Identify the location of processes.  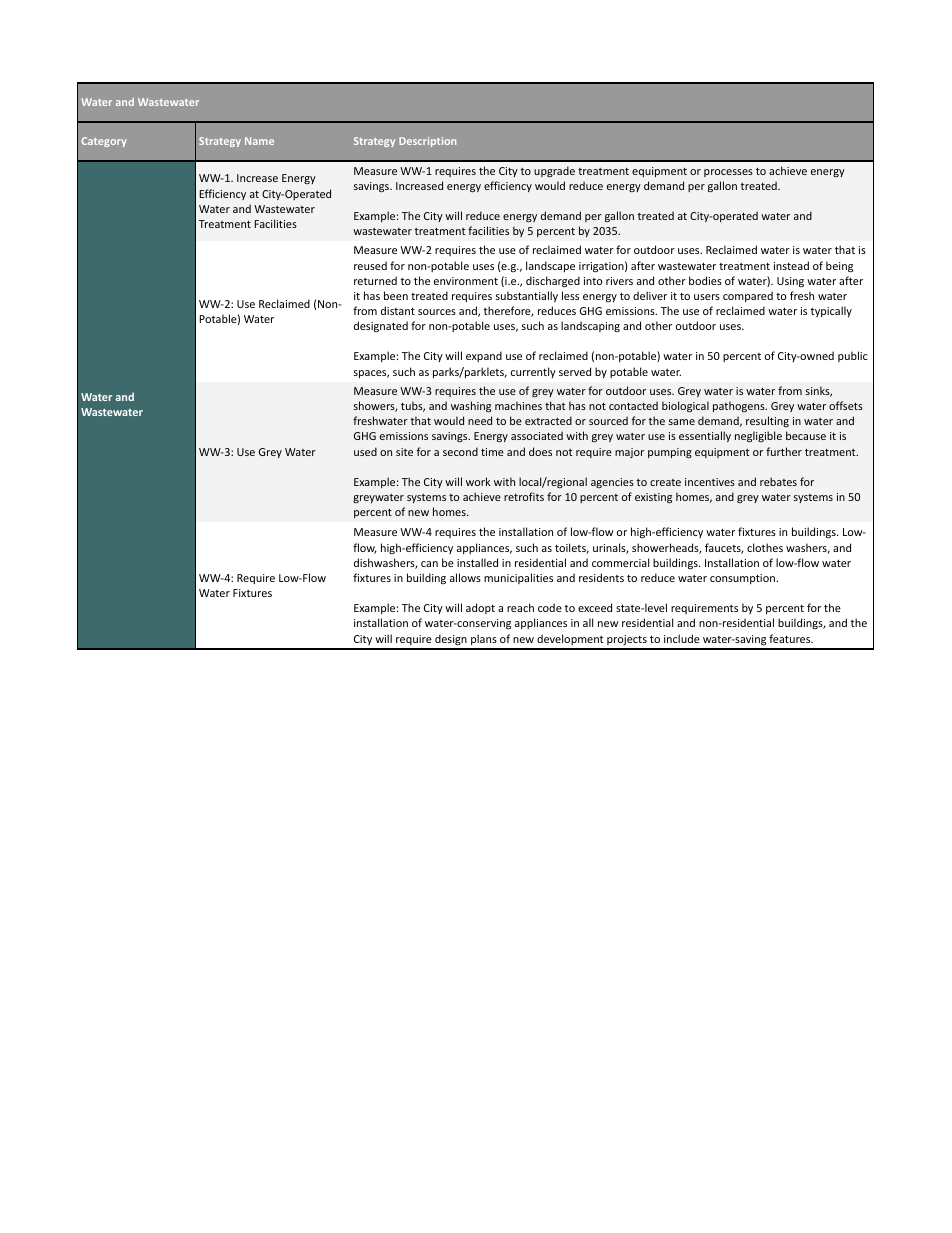
(728, 173).
